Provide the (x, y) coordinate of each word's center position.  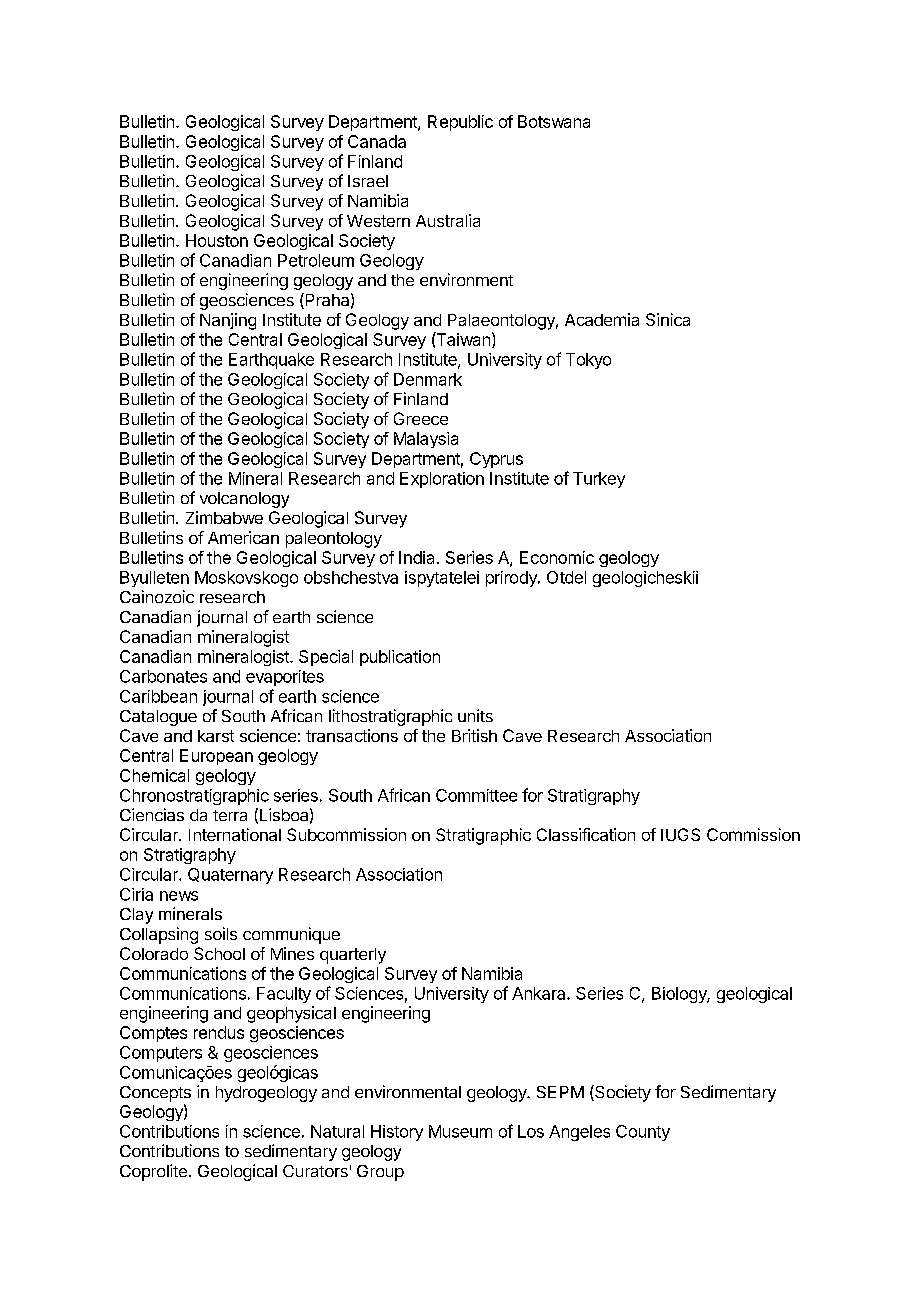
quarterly (353, 956)
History (397, 1133)
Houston (217, 240)
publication (400, 658)
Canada (377, 141)
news (179, 896)
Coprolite (153, 1172)
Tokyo (588, 361)
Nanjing (228, 321)
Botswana (554, 121)
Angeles (579, 1133)
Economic (557, 557)
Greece (421, 418)
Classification (586, 834)
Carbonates (163, 676)
